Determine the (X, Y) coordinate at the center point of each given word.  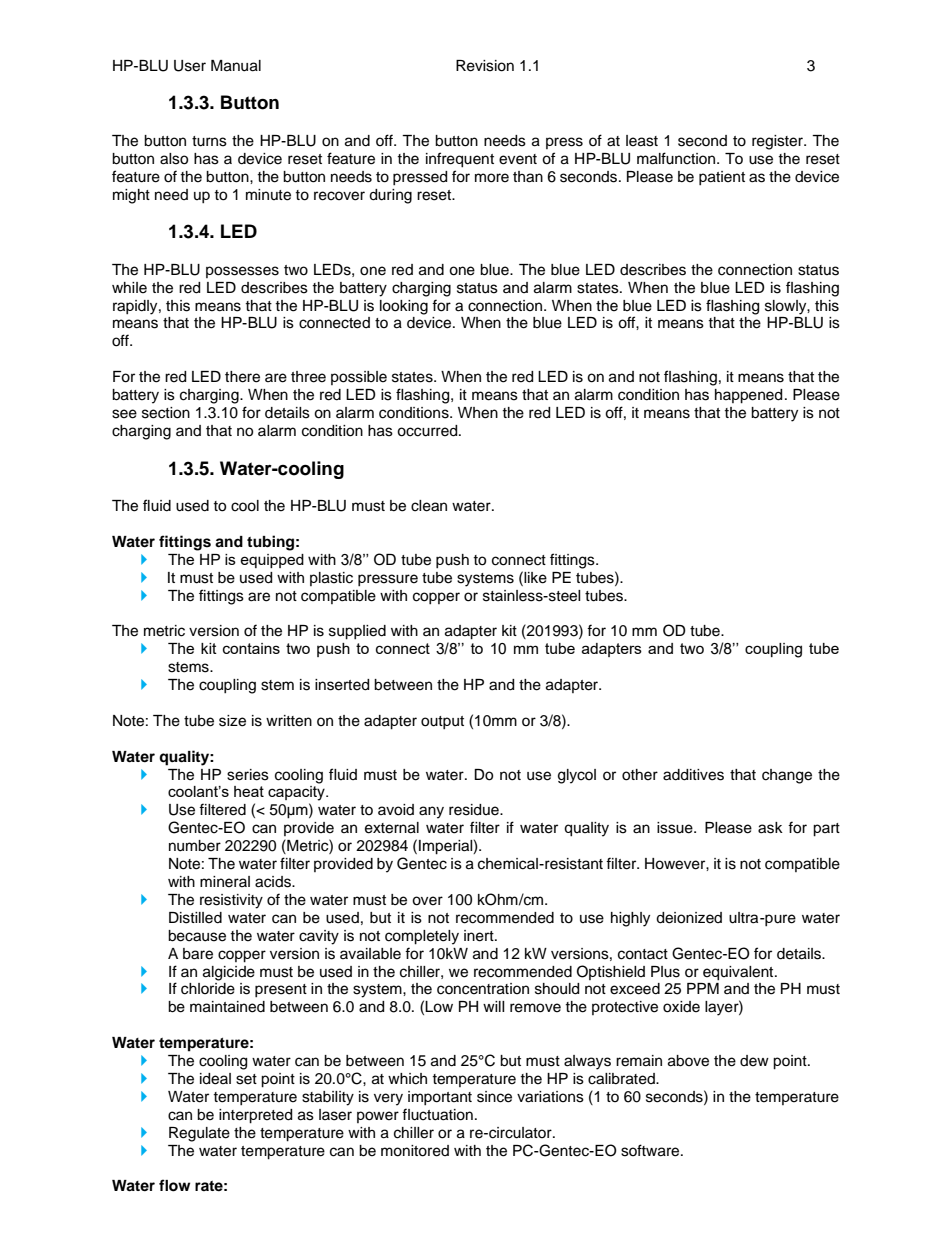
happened (748, 396)
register (778, 142)
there (242, 377)
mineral (225, 882)
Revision (485, 66)
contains (251, 648)
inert (480, 936)
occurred (428, 431)
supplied (357, 632)
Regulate (199, 1134)
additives (693, 775)
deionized (689, 918)
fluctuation (437, 1114)
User (190, 66)
